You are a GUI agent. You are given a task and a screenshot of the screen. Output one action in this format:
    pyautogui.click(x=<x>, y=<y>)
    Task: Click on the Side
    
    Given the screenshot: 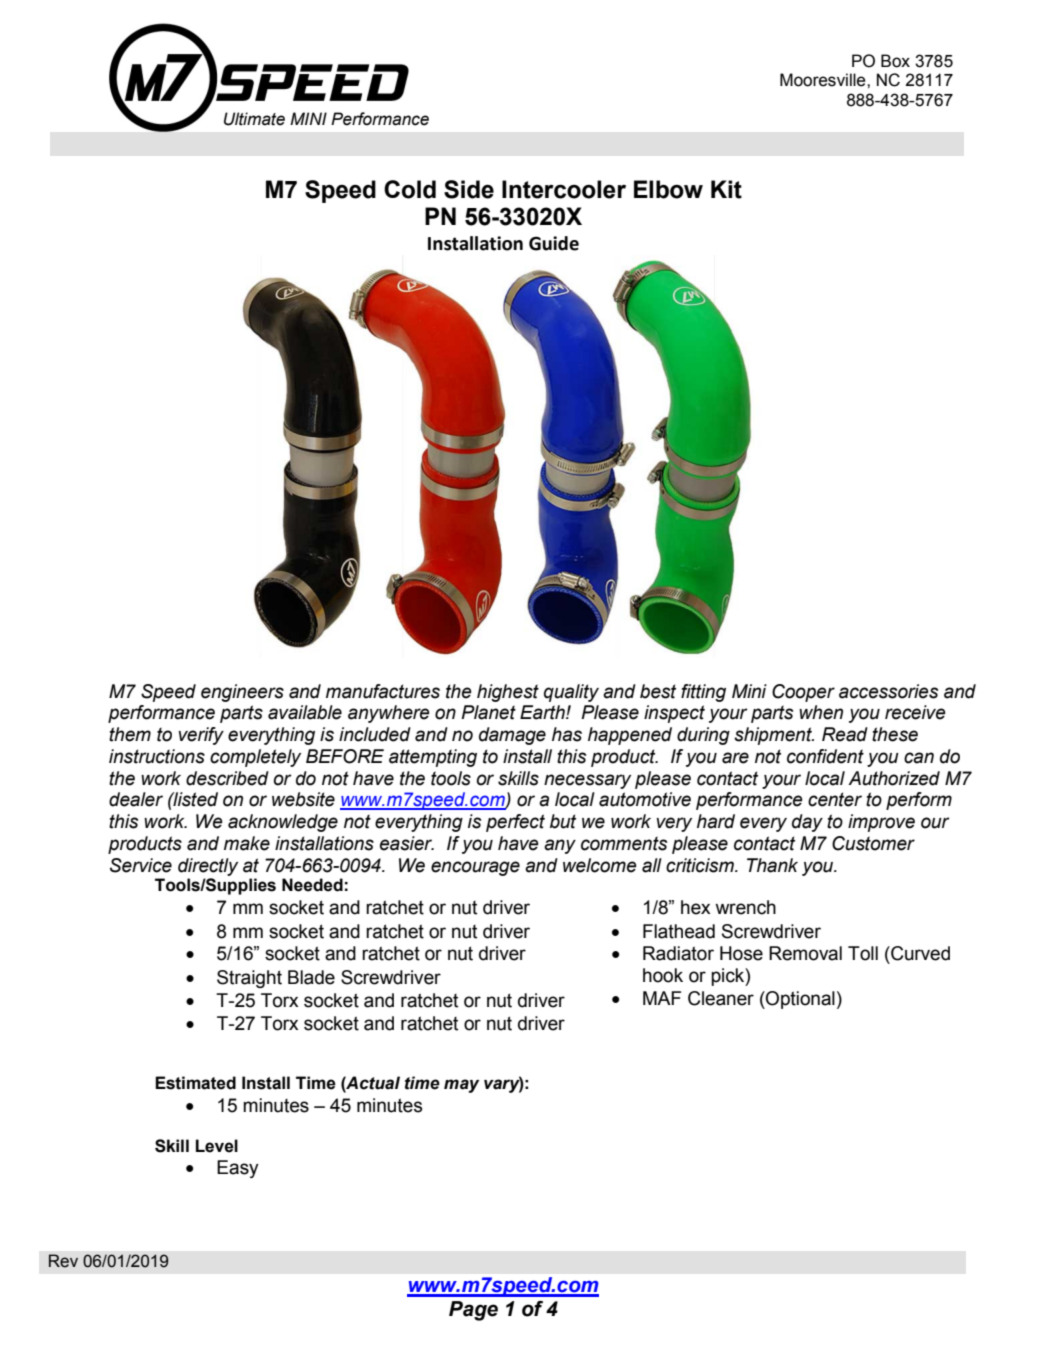 What is the action you would take?
    pyautogui.click(x=469, y=189)
